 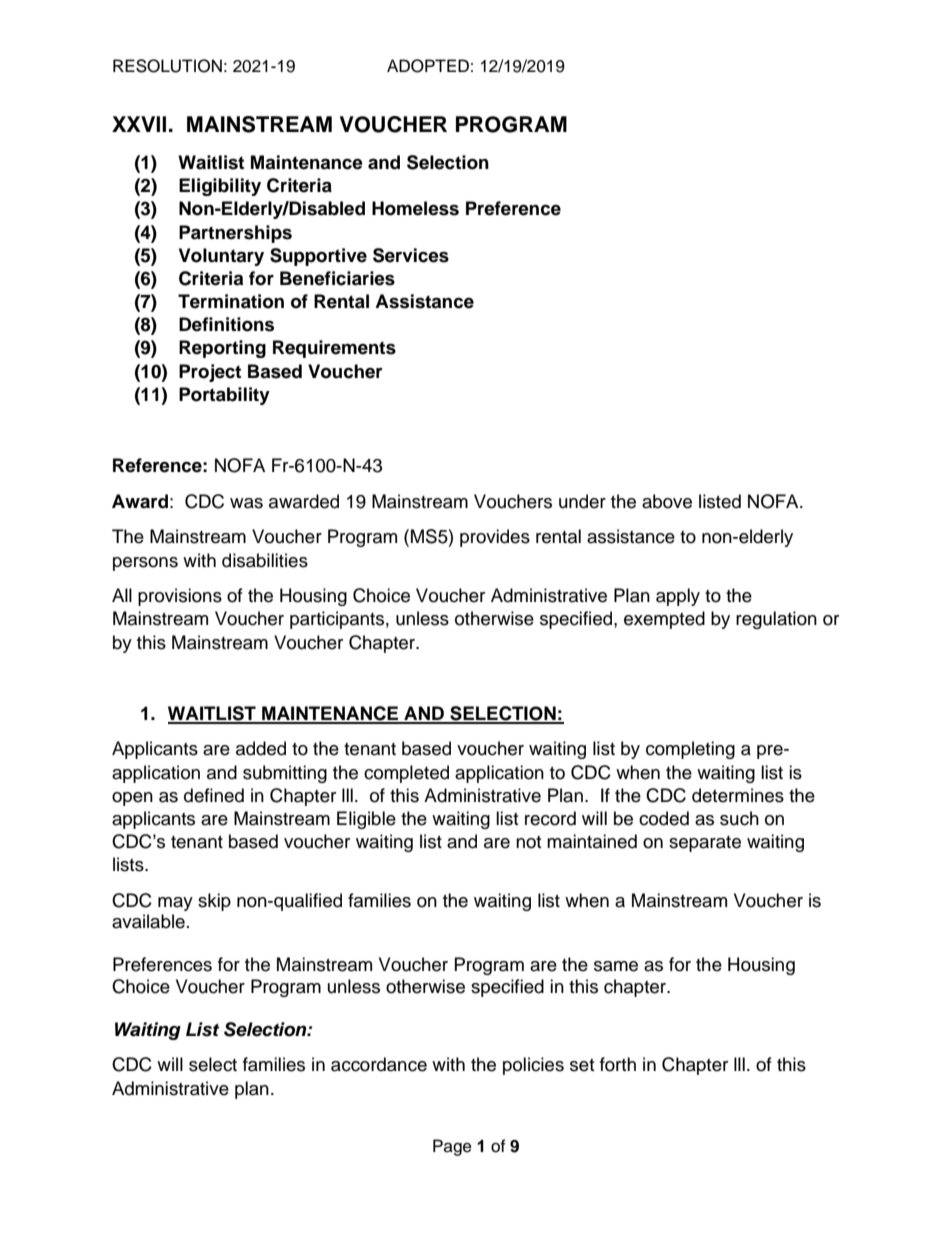 What do you see at coordinates (214, 902) in the screenshot?
I see `skip` at bounding box center [214, 902].
